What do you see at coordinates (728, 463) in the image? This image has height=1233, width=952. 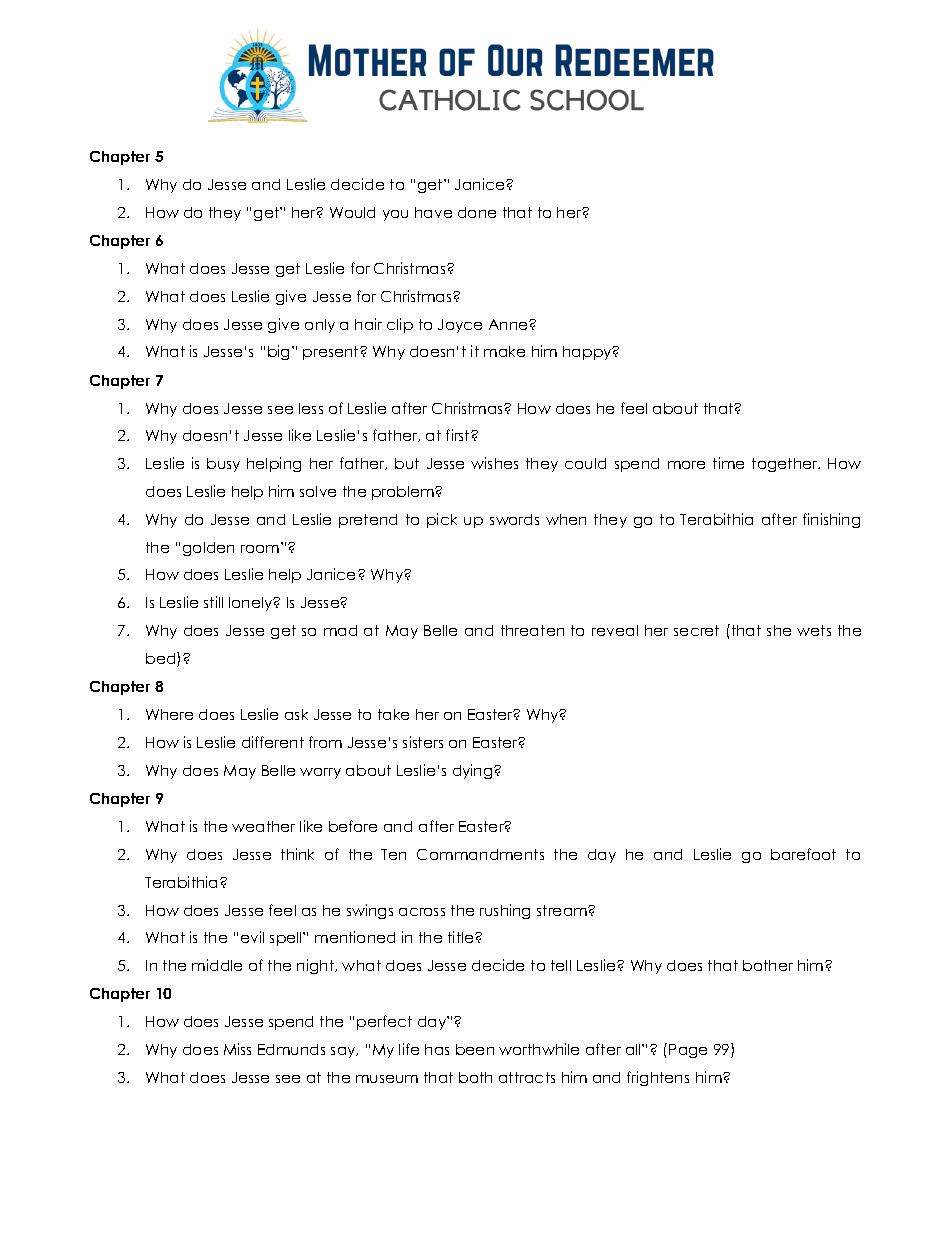 I see `time` at bounding box center [728, 463].
